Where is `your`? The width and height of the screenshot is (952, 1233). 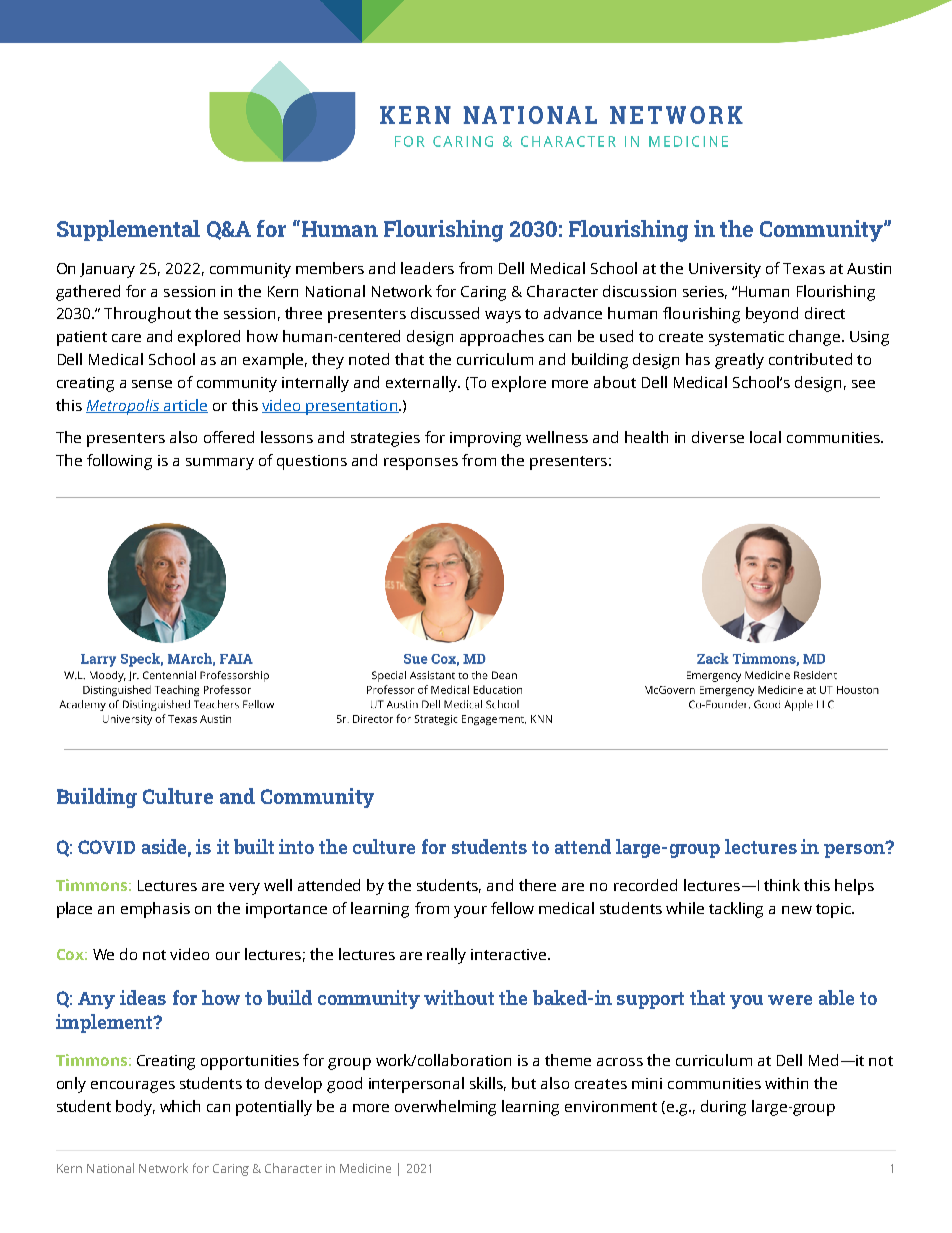 your is located at coordinates (470, 912).
